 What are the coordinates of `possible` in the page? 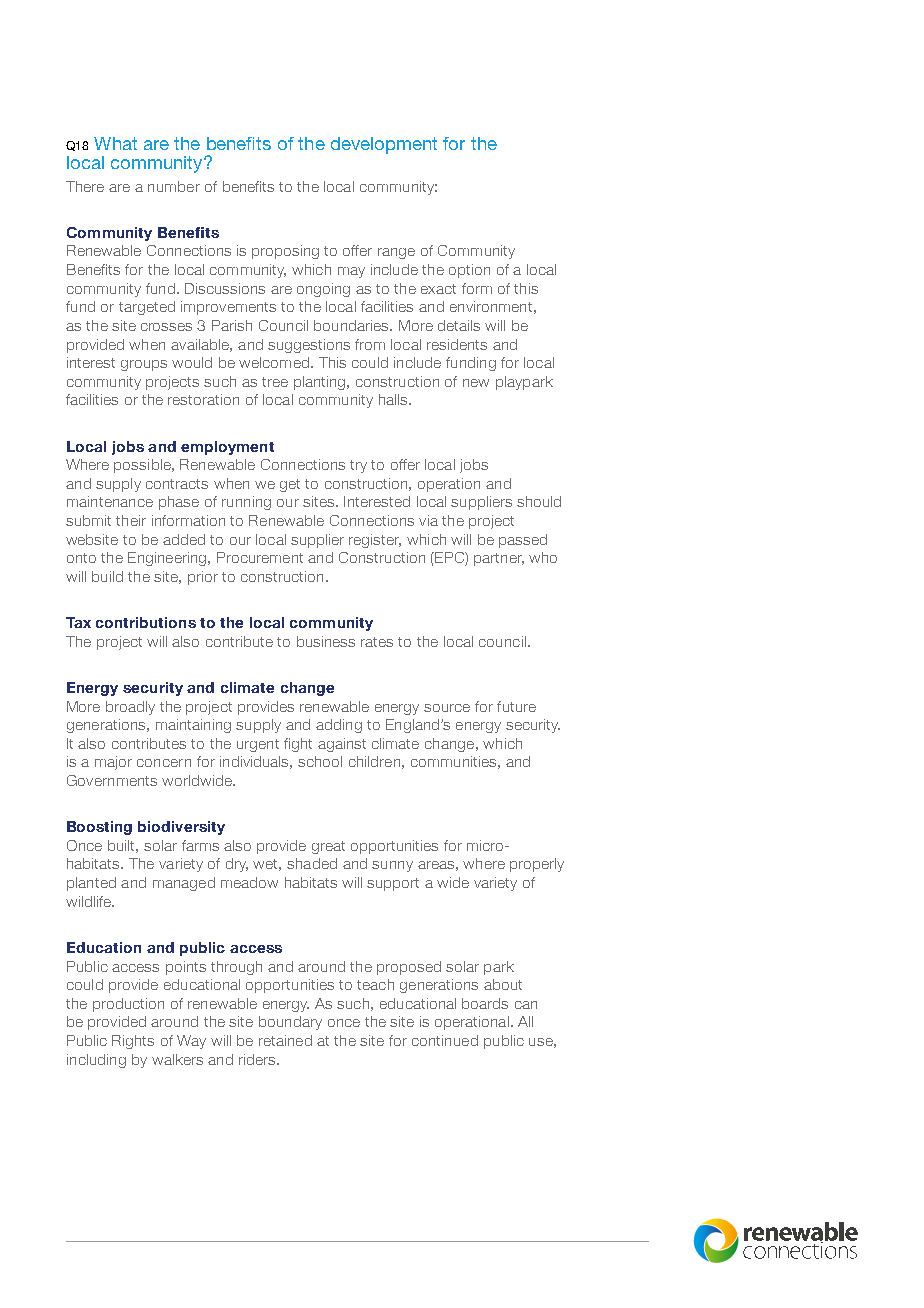 It's located at (143, 466).
